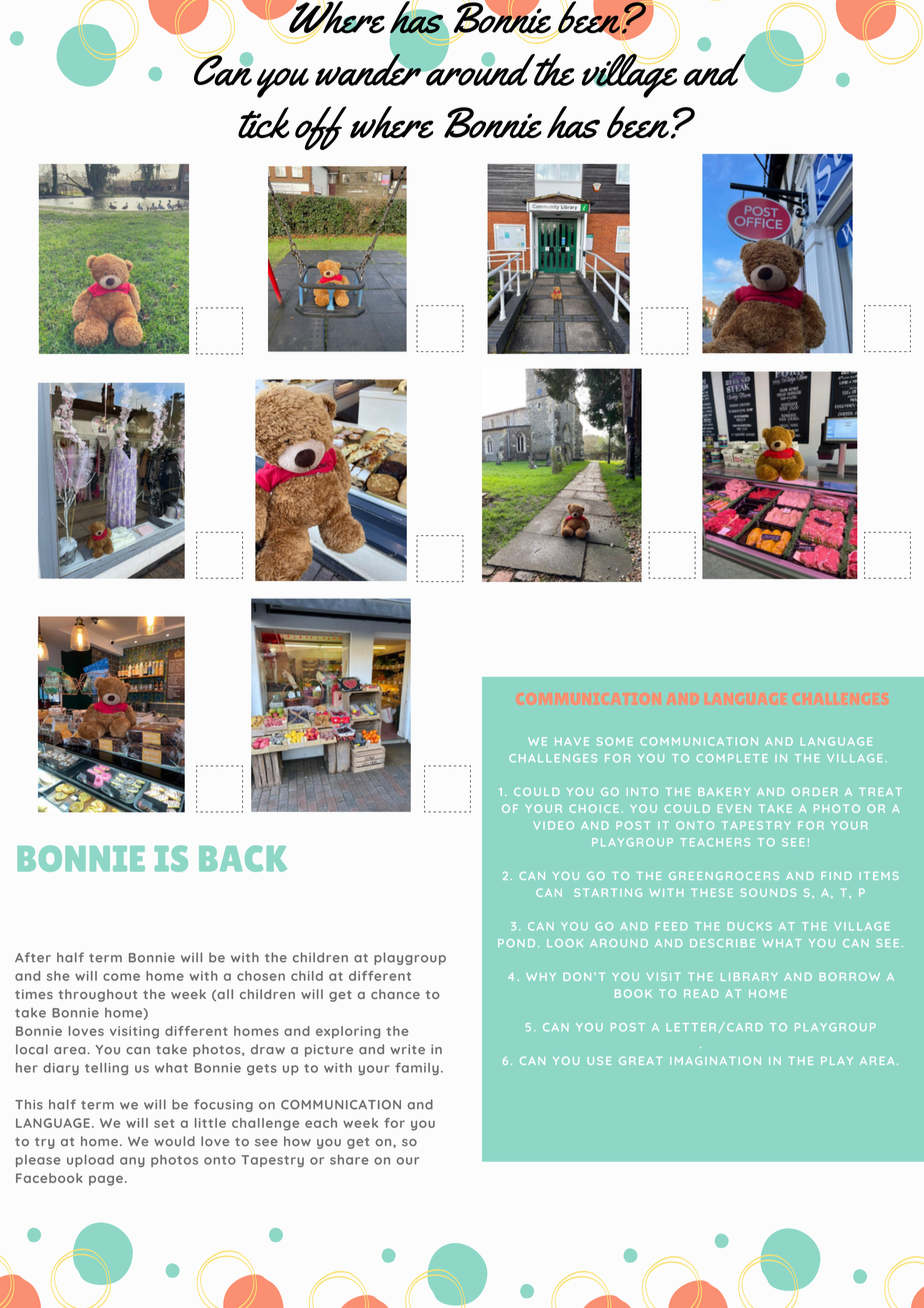 This page has width=924, height=1308. What do you see at coordinates (615, 741) in the page?
I see `SOME` at bounding box center [615, 741].
